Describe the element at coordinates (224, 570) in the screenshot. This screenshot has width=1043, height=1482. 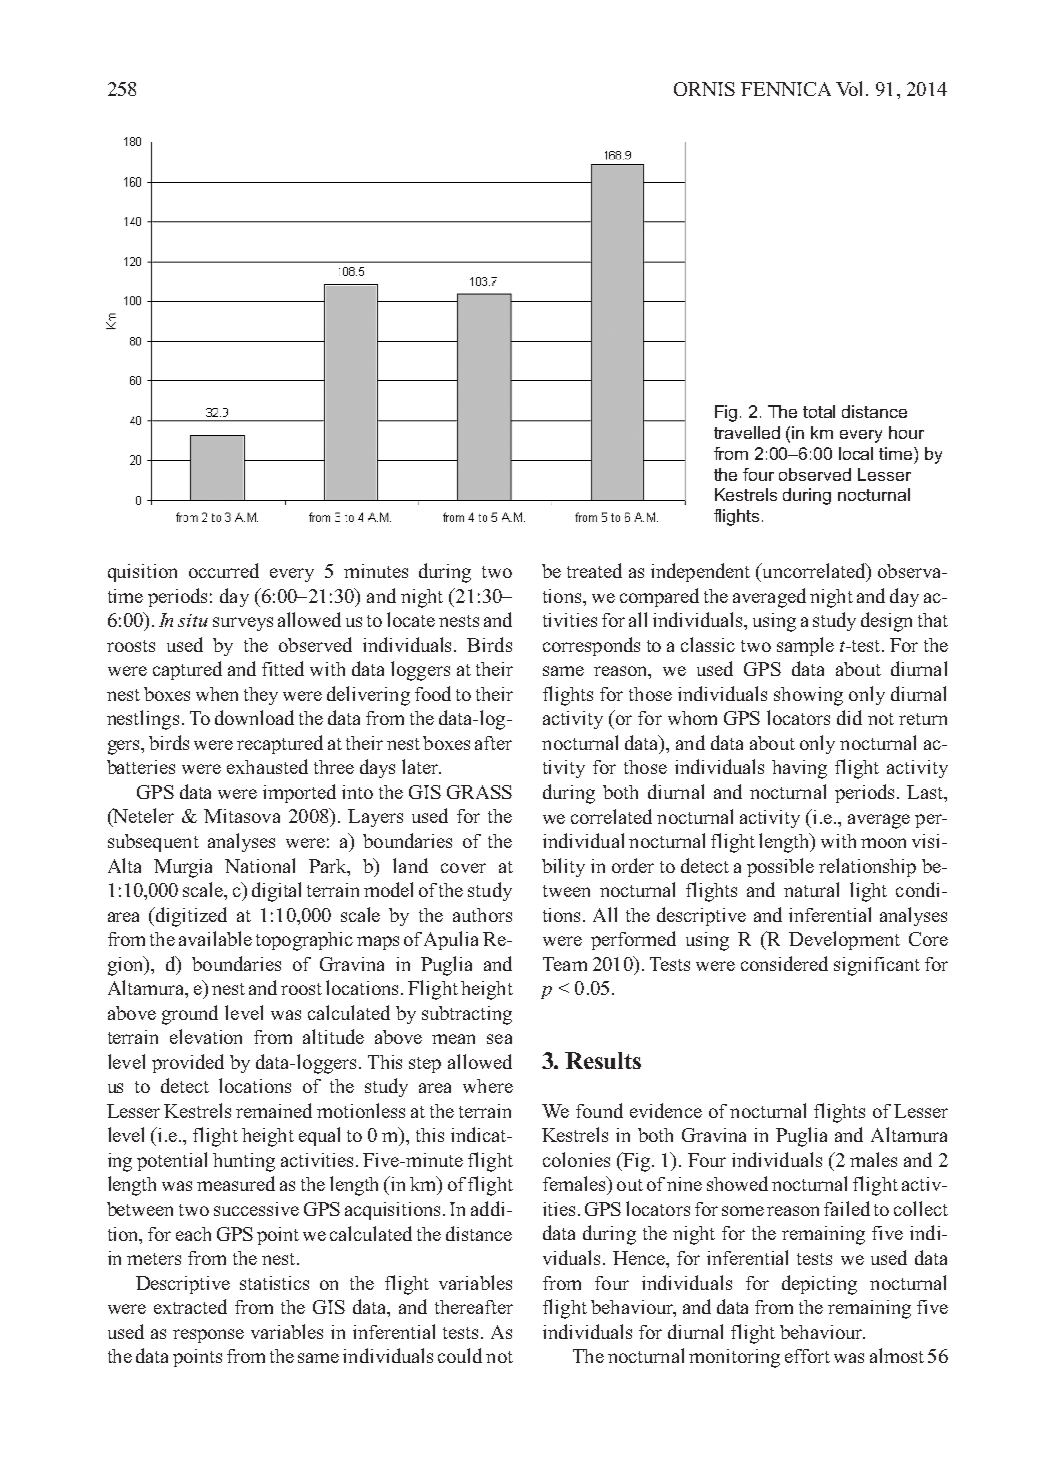
I see `occurred` at that location.
